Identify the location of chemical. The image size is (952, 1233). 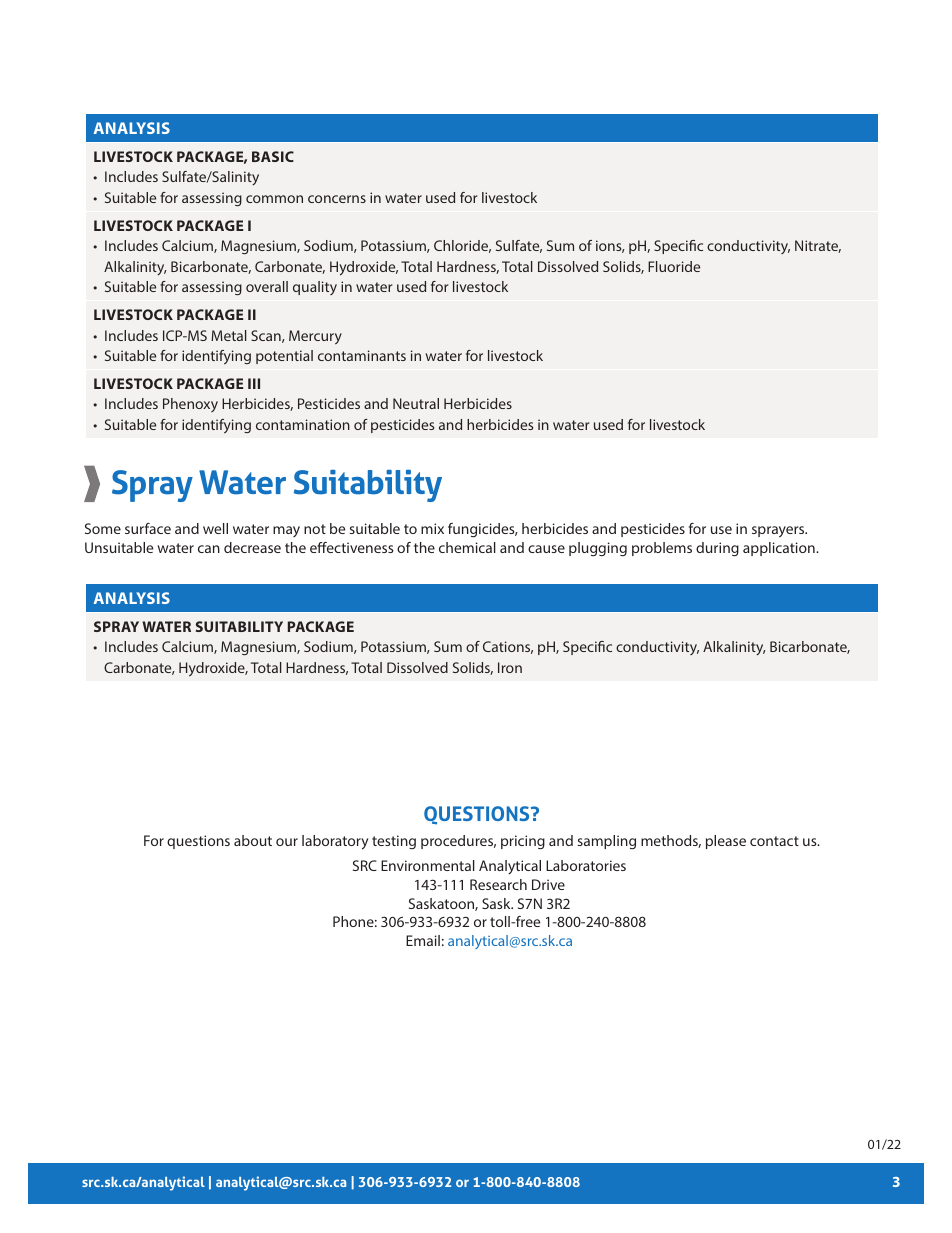
(467, 547).
